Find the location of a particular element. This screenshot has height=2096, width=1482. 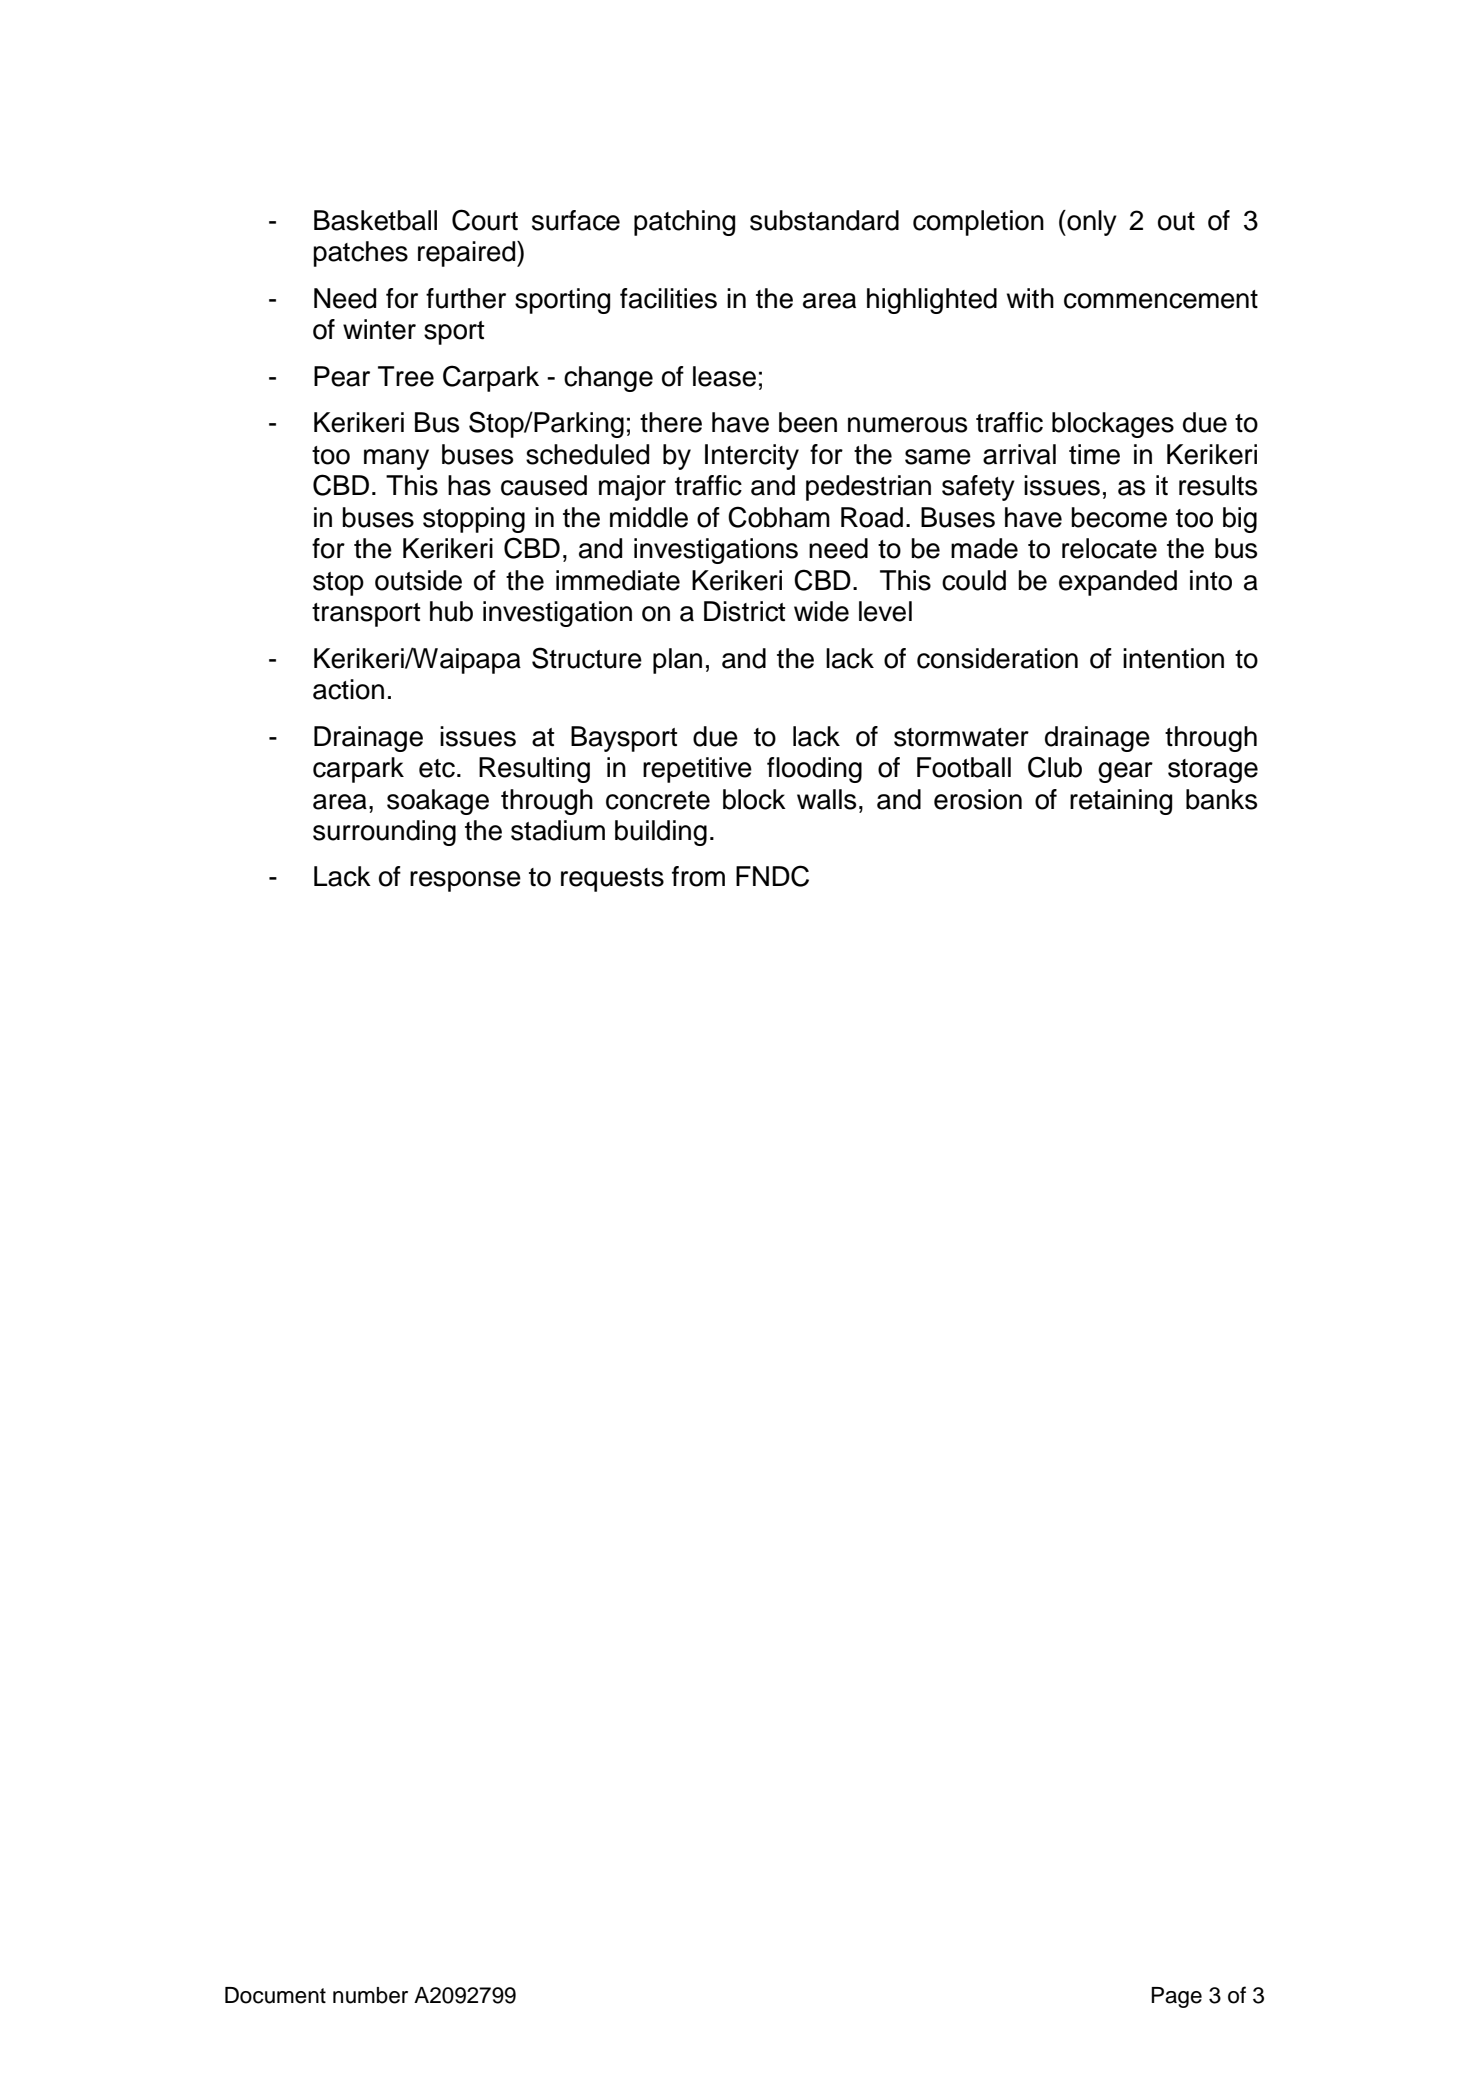

substandard is located at coordinates (824, 220).
